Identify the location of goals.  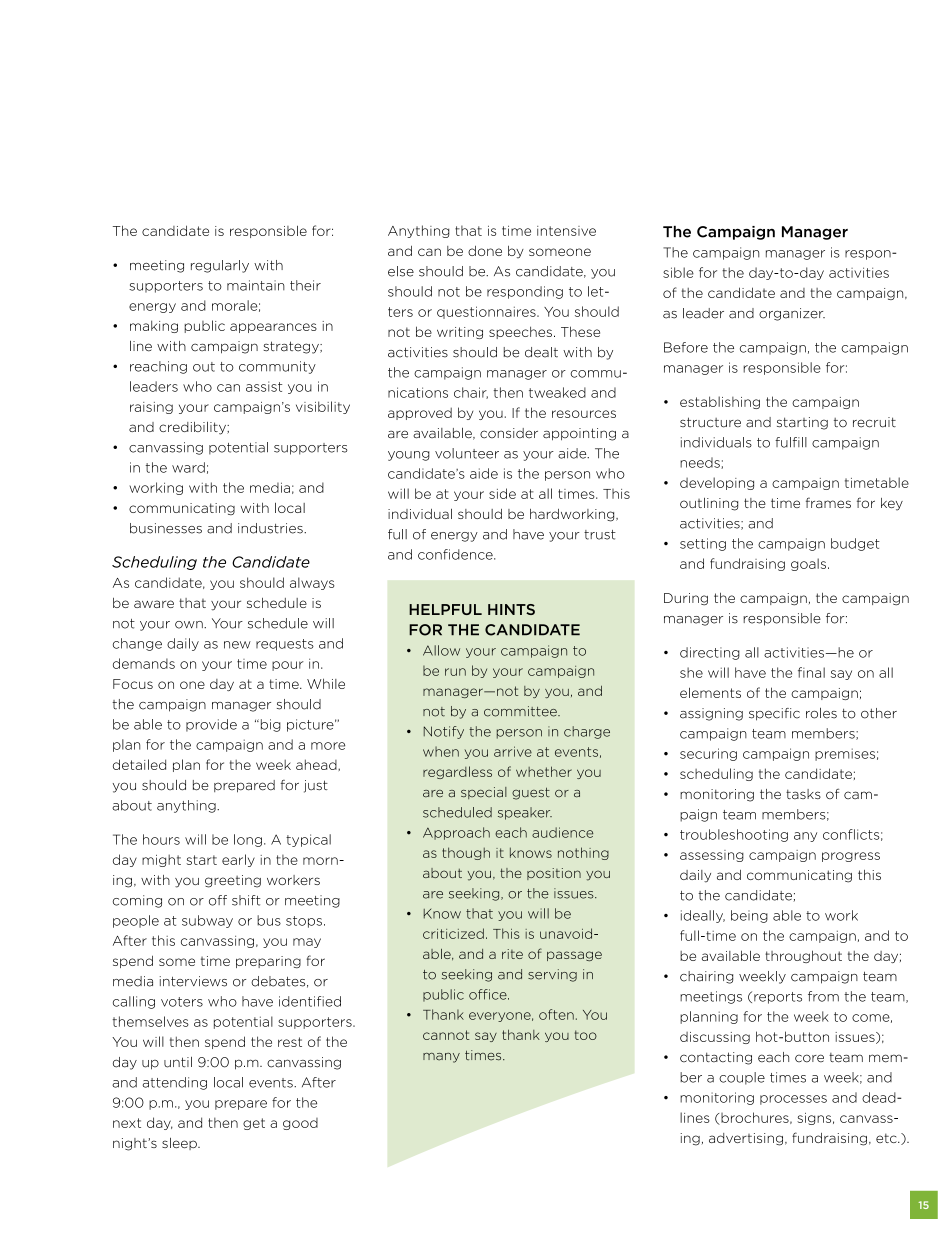
(810, 564).
